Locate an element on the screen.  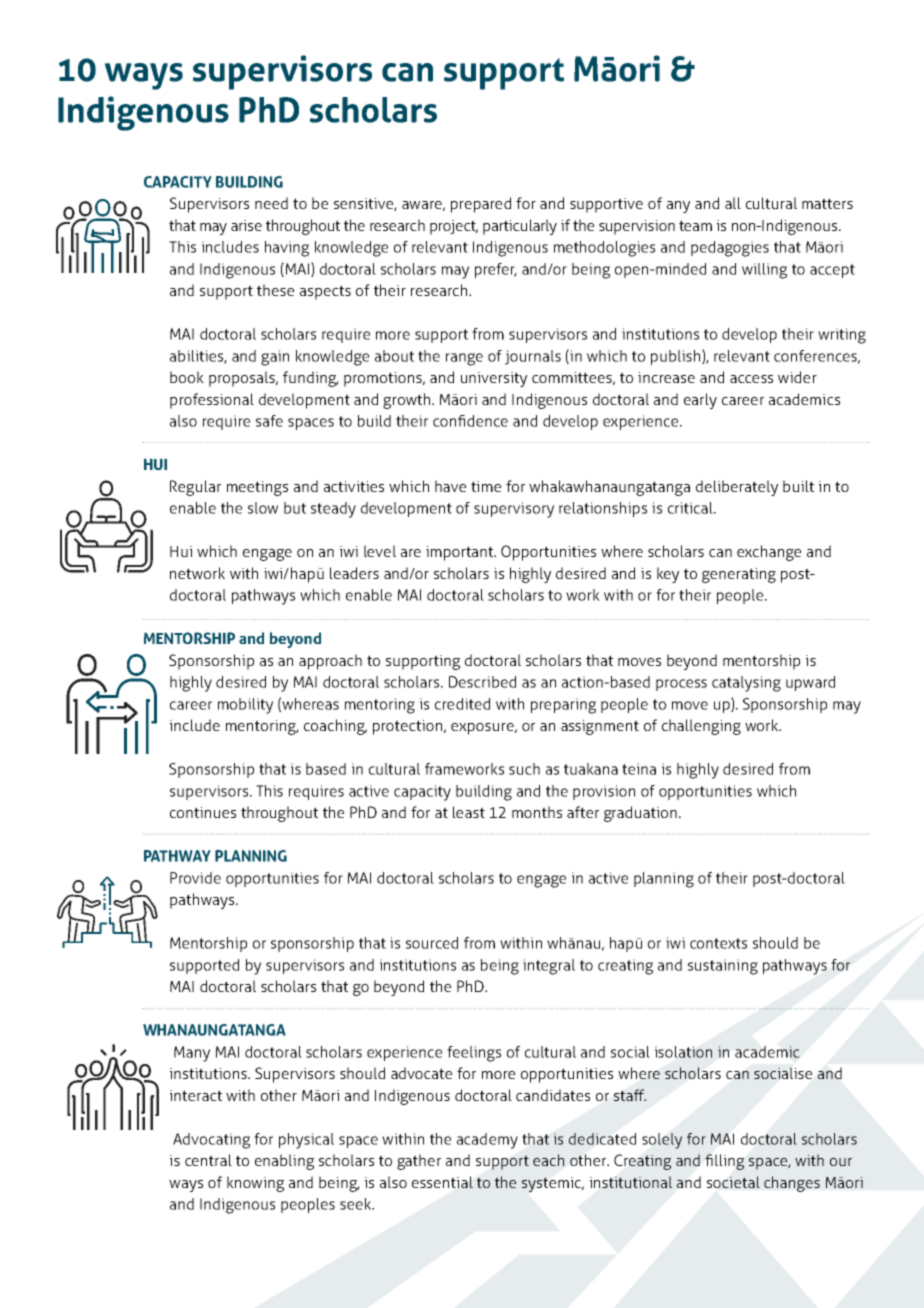
knowing is located at coordinates (255, 1184).
